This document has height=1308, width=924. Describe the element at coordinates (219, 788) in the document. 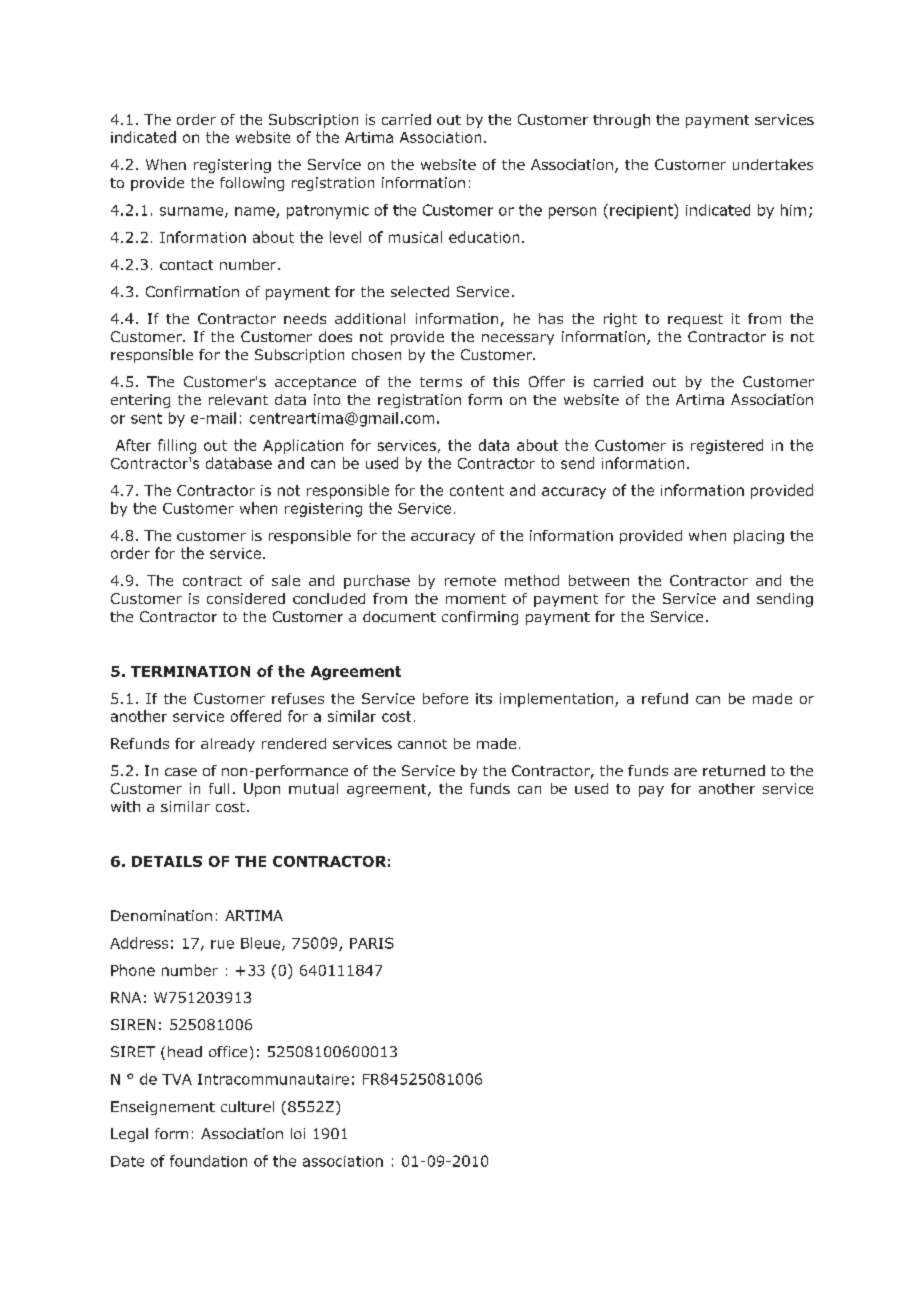

I see `full` at that location.
